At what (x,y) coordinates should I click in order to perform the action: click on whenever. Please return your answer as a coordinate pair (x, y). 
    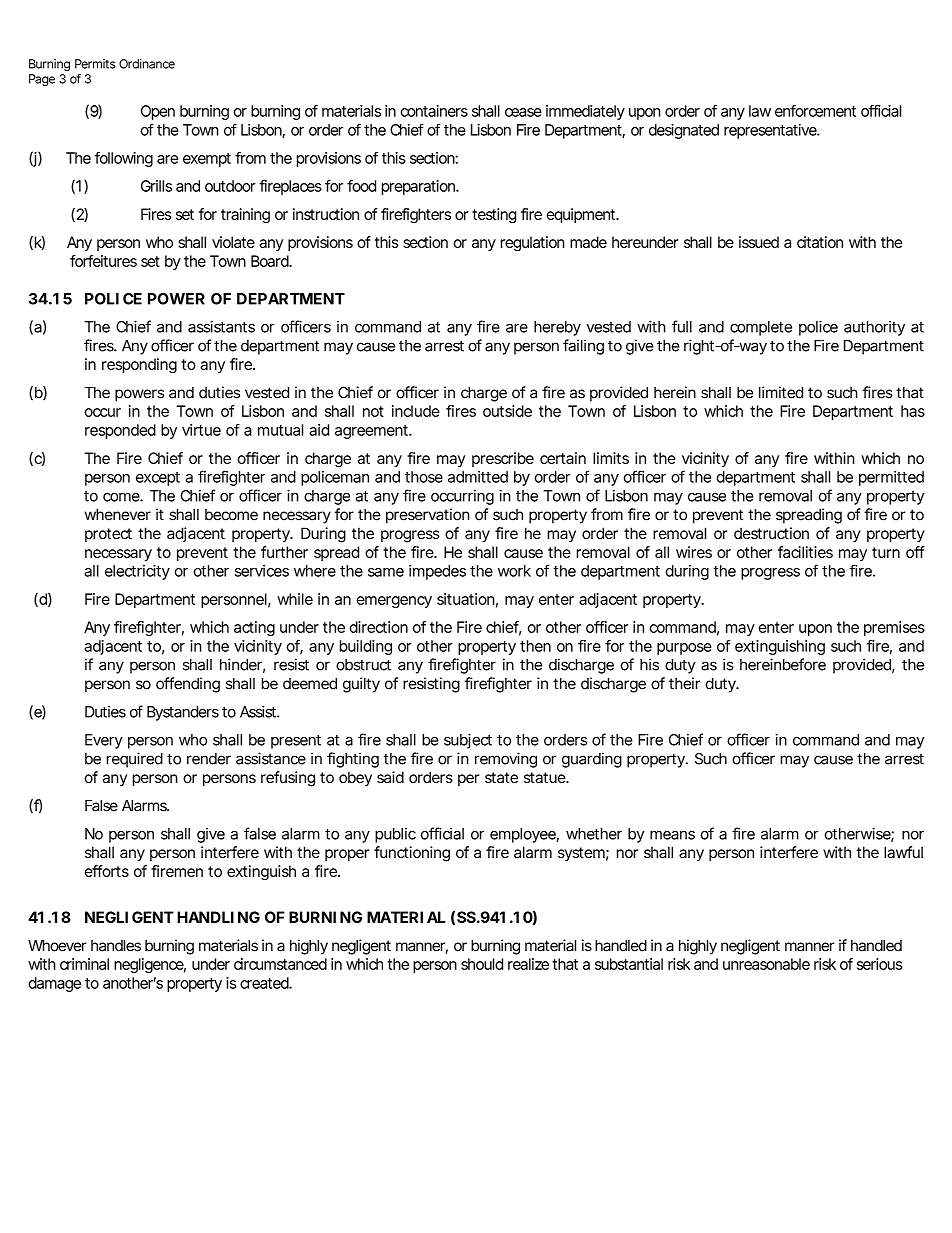
    Looking at the image, I should click on (117, 515).
